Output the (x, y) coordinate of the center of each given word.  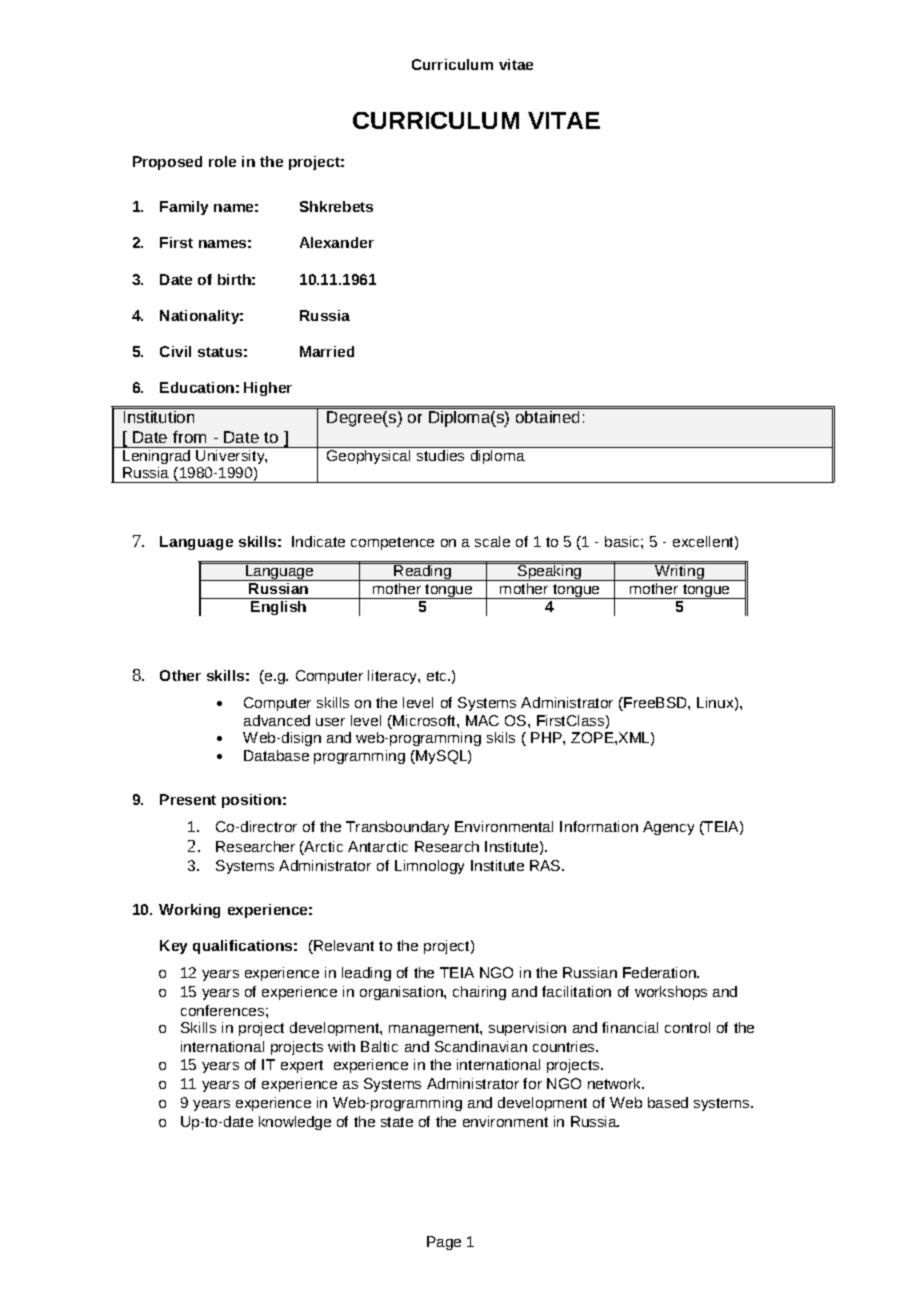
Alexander (337, 242)
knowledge (295, 1123)
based (668, 1102)
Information (599, 826)
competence (392, 543)
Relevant (343, 947)
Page (444, 1243)
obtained (547, 417)
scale (492, 541)
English (279, 606)
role (222, 161)
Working (189, 911)
